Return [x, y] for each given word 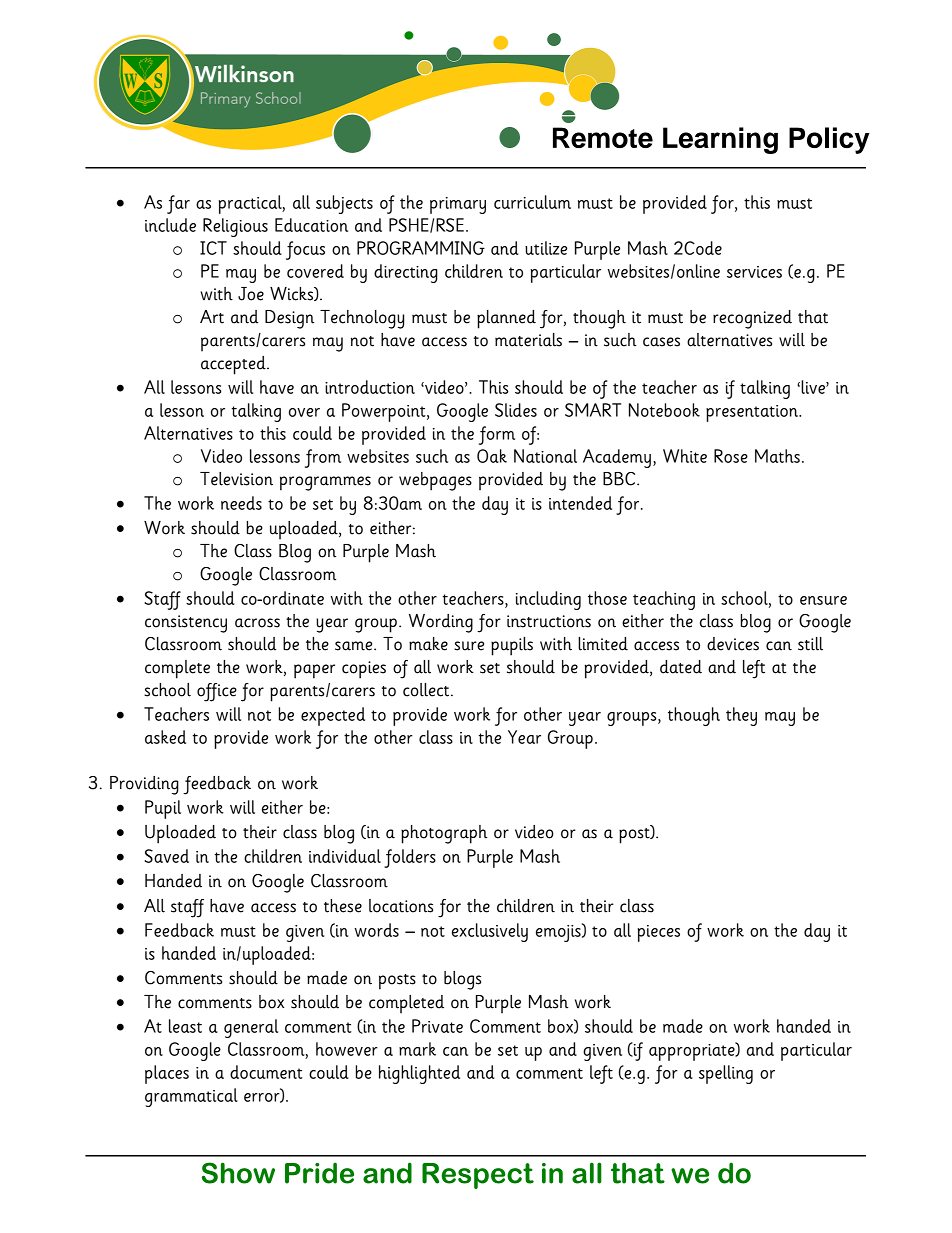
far [178, 204]
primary [458, 205]
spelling [726, 1074]
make [428, 644]
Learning [720, 140]
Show [238, 1173]
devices [733, 644]
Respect [478, 1176]
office [217, 692]
